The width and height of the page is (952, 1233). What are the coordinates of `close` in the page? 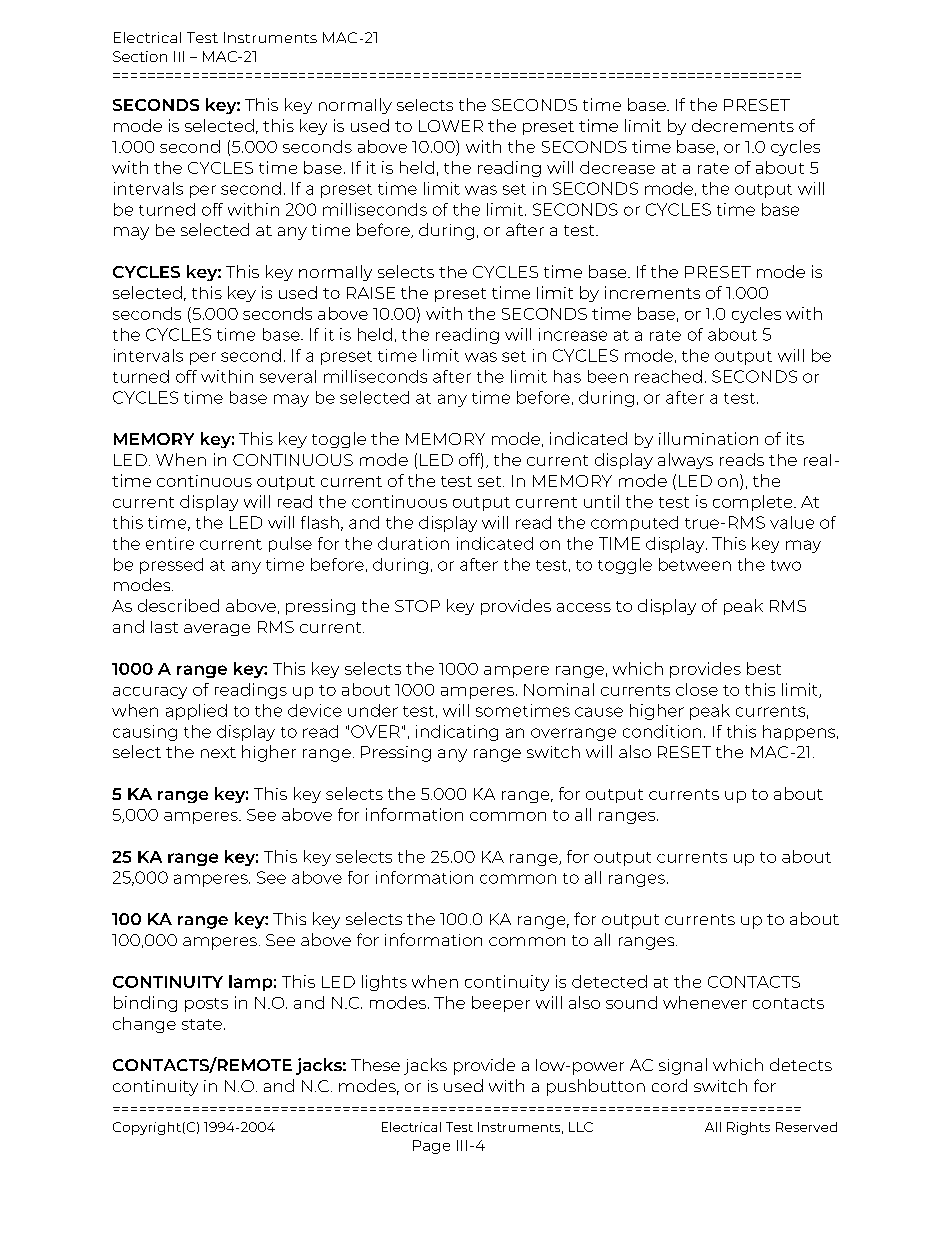 It's located at (697, 689).
